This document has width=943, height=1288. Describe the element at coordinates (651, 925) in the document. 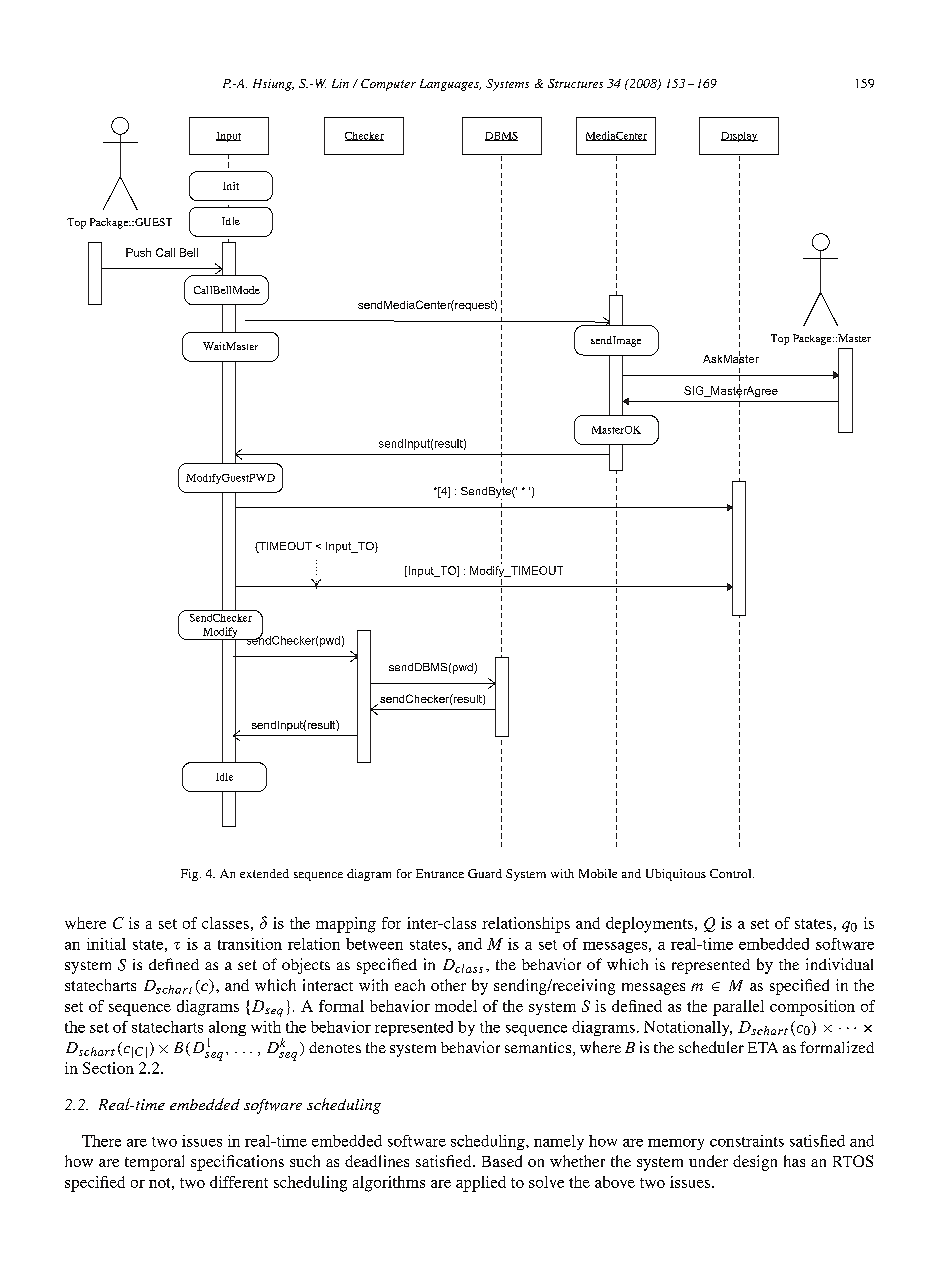

I see `deployments` at that location.
